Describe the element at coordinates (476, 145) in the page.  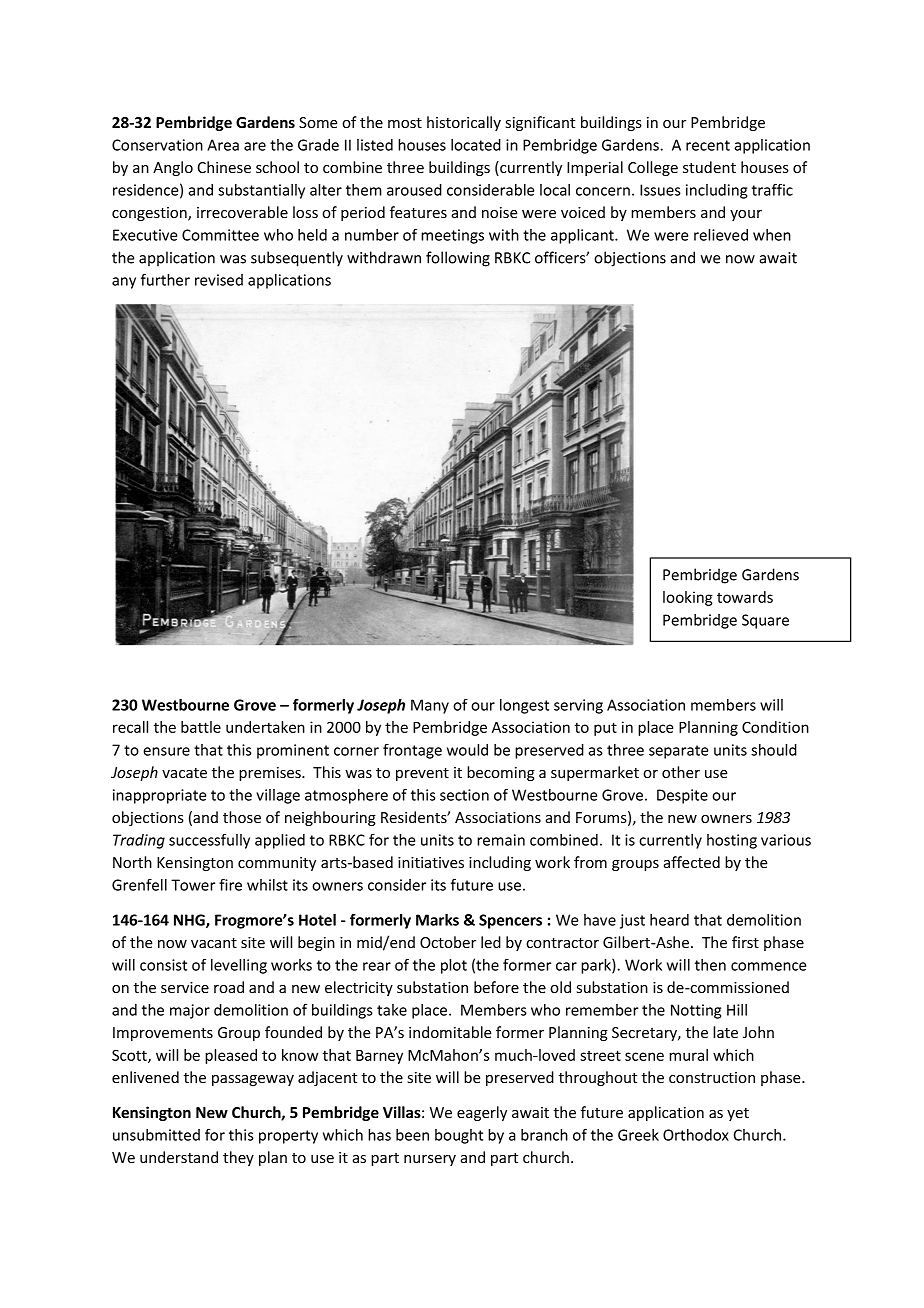
I see `located` at that location.
